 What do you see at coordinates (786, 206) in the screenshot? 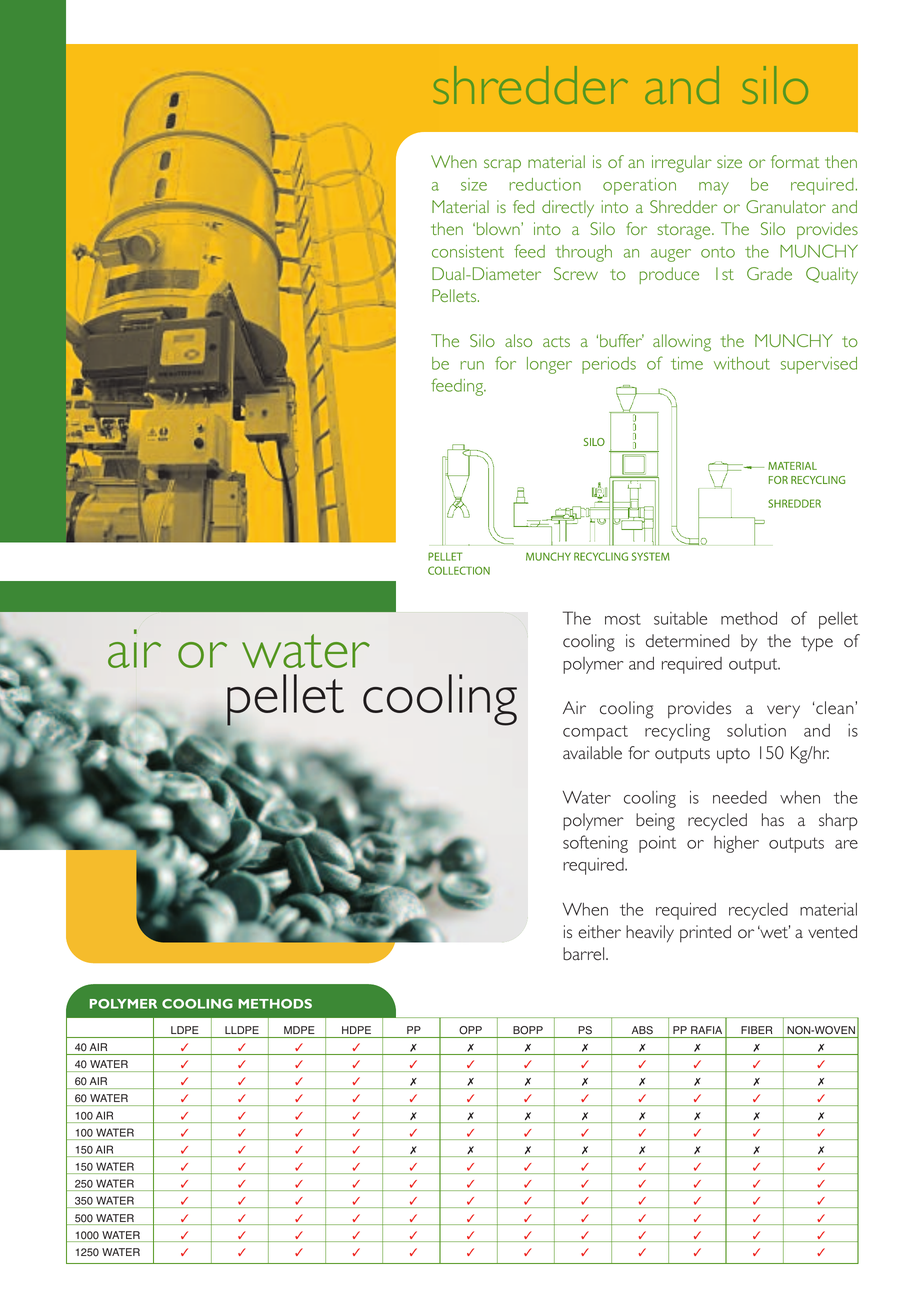
I see `Granulator` at bounding box center [786, 206].
